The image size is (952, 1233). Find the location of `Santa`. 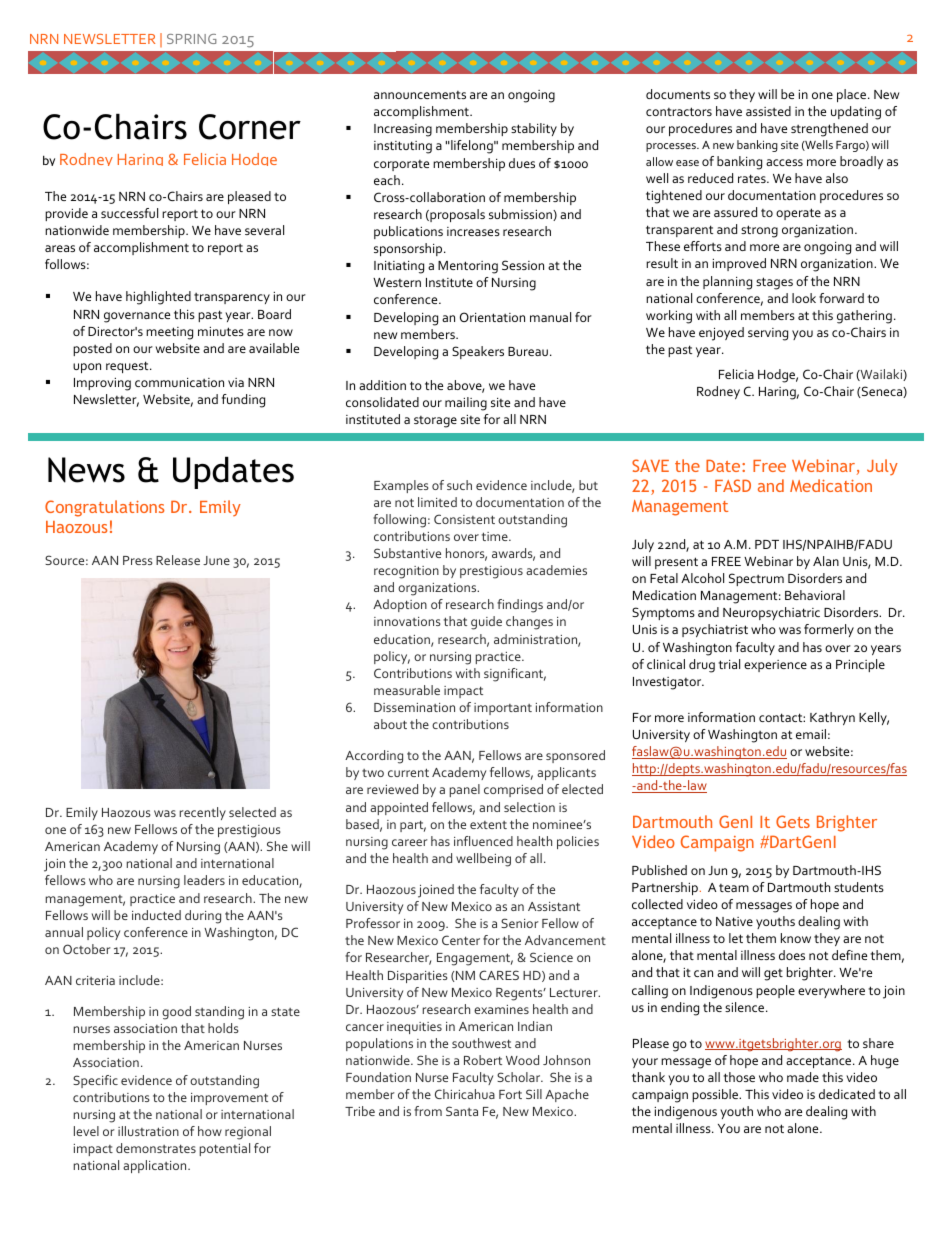

Santa is located at coordinates (462, 1111).
